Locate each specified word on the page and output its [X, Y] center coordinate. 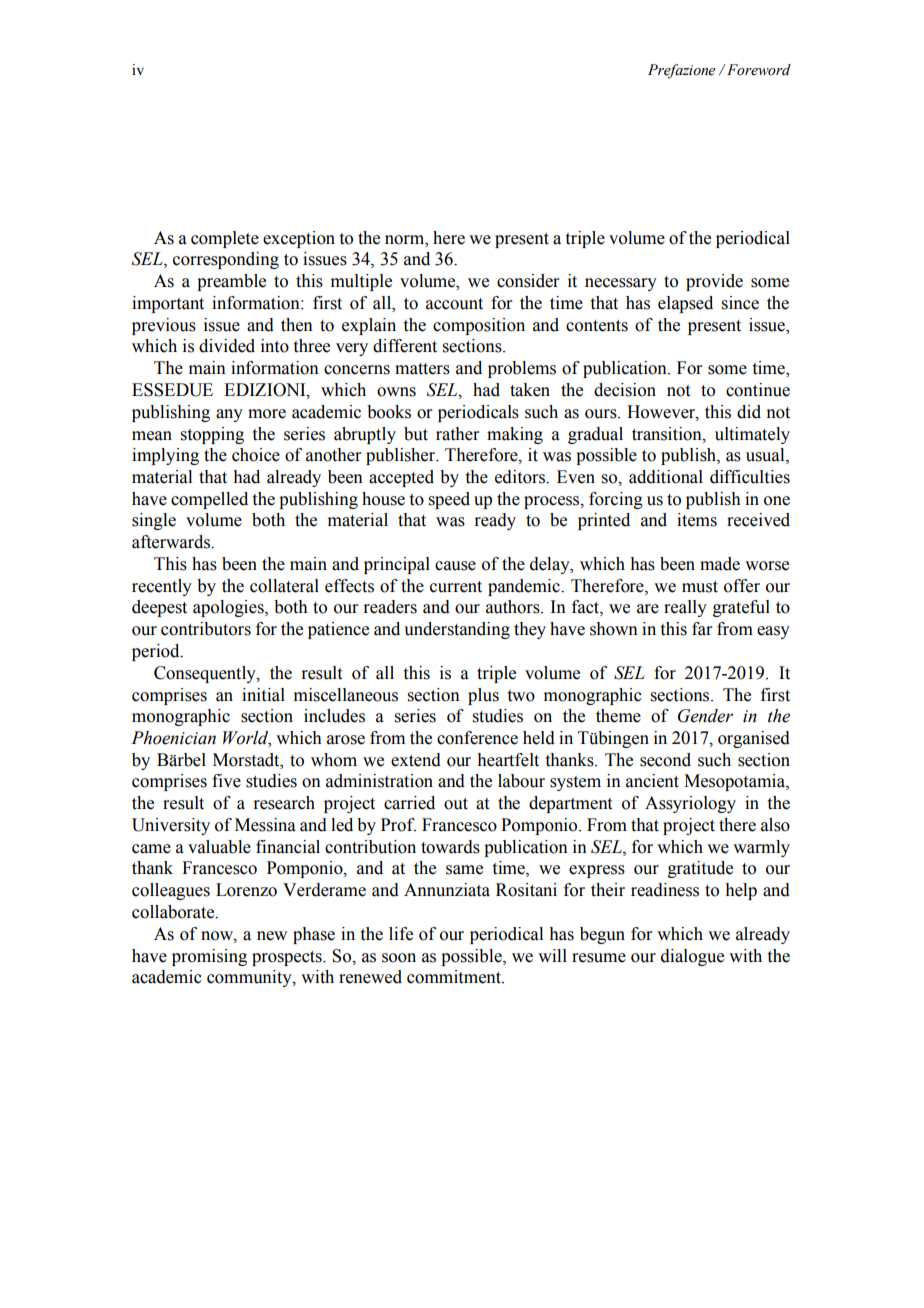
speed [449, 500]
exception [299, 239]
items [697, 520]
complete [225, 239]
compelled [209, 500]
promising [209, 957]
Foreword [759, 70]
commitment [455, 977]
